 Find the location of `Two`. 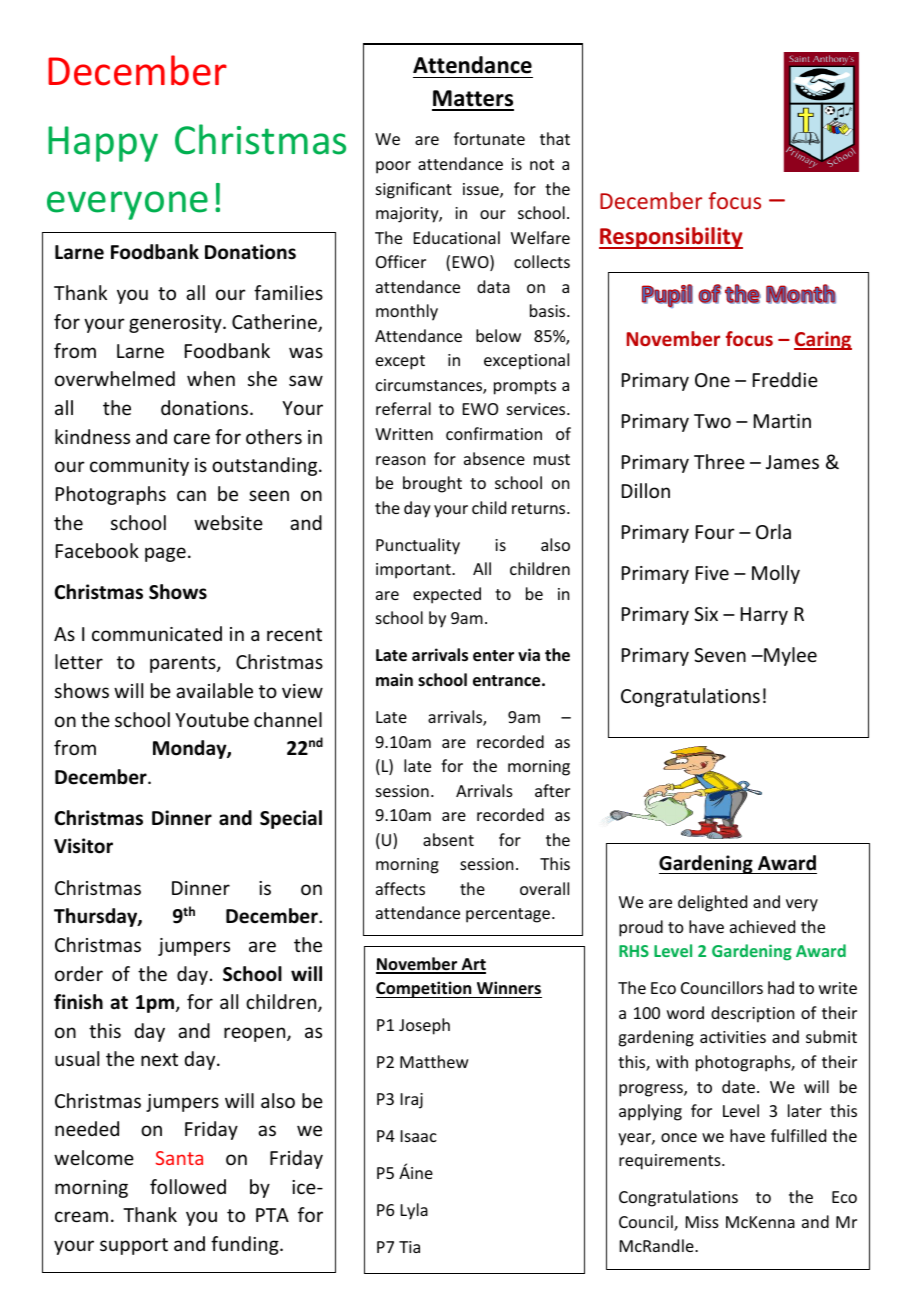

Two is located at coordinates (712, 421).
